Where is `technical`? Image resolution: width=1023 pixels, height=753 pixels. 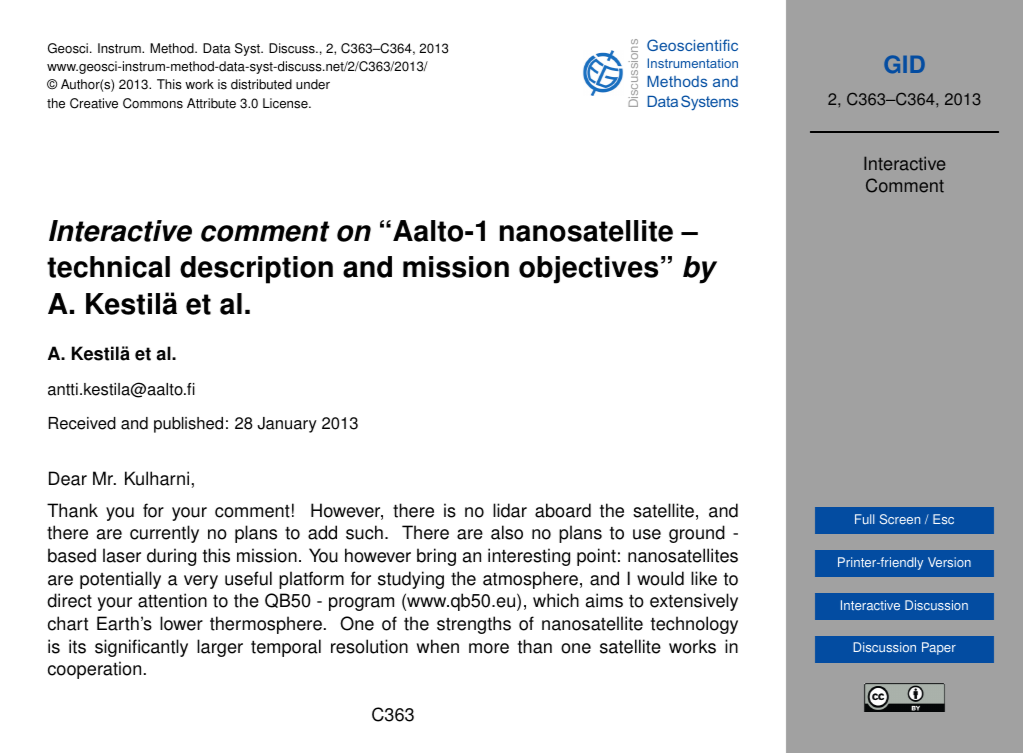
technical is located at coordinates (108, 267).
